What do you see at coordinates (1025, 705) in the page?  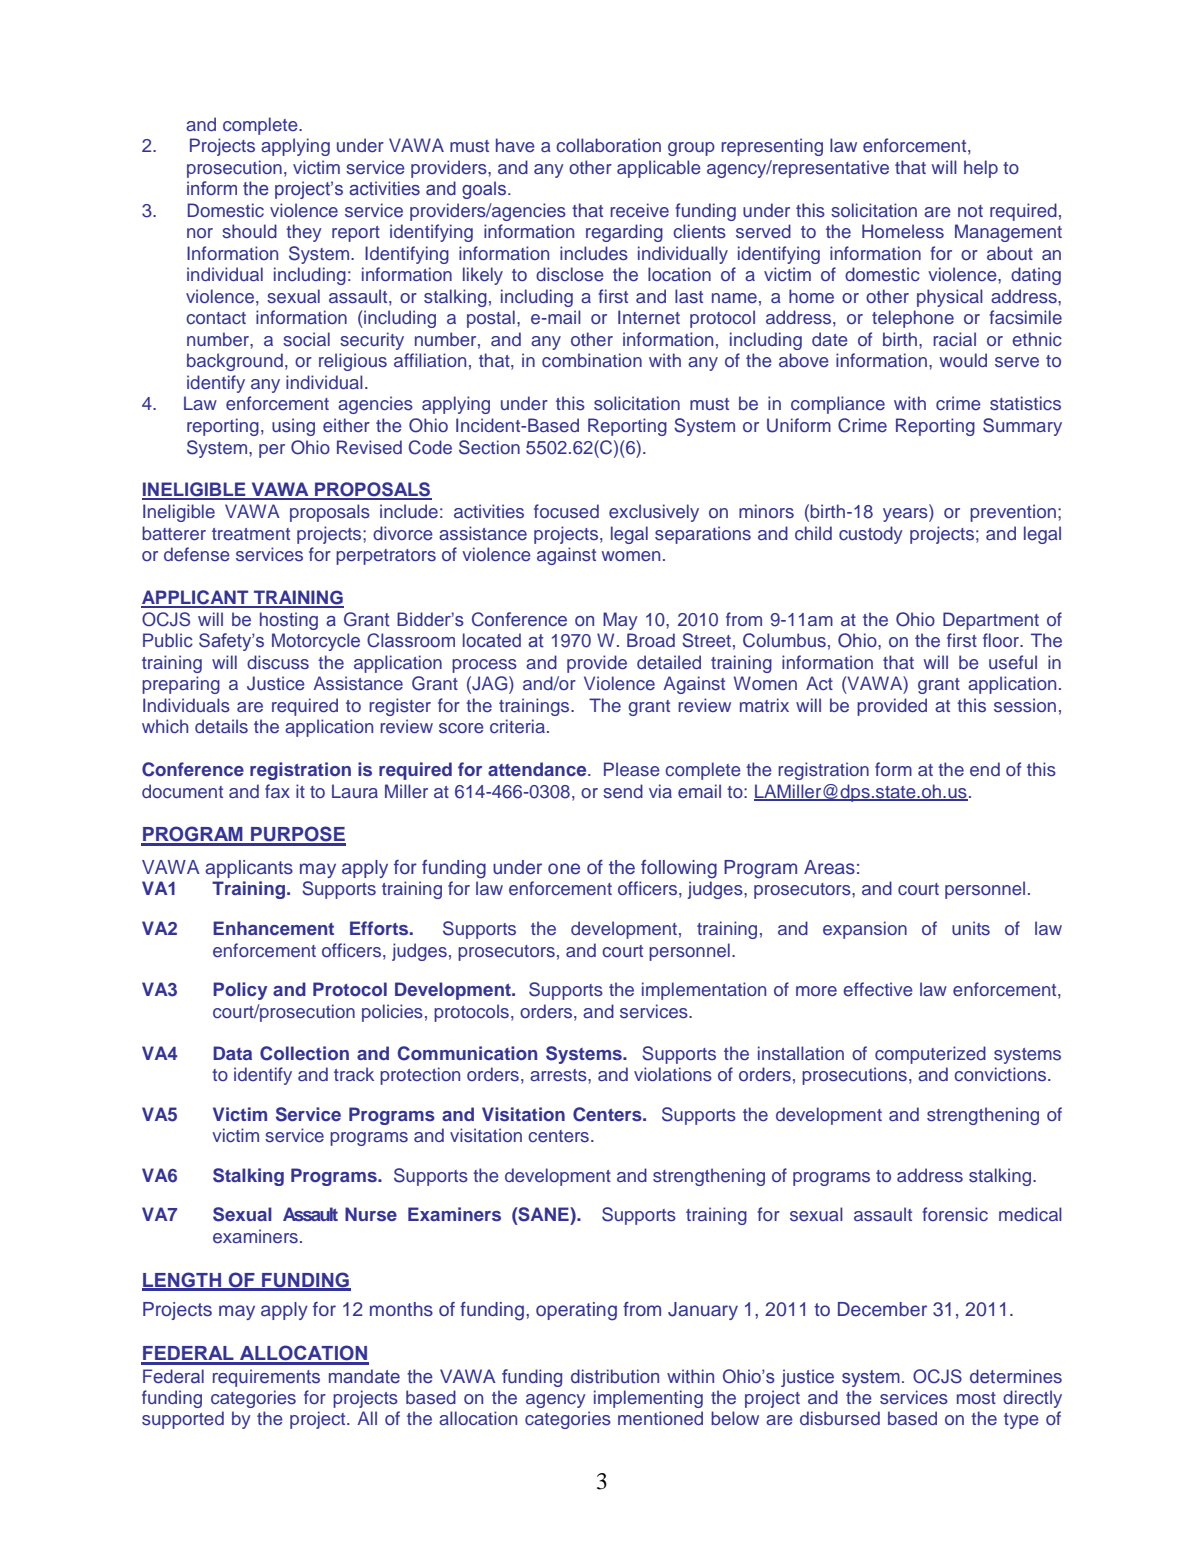 I see `session` at bounding box center [1025, 705].
